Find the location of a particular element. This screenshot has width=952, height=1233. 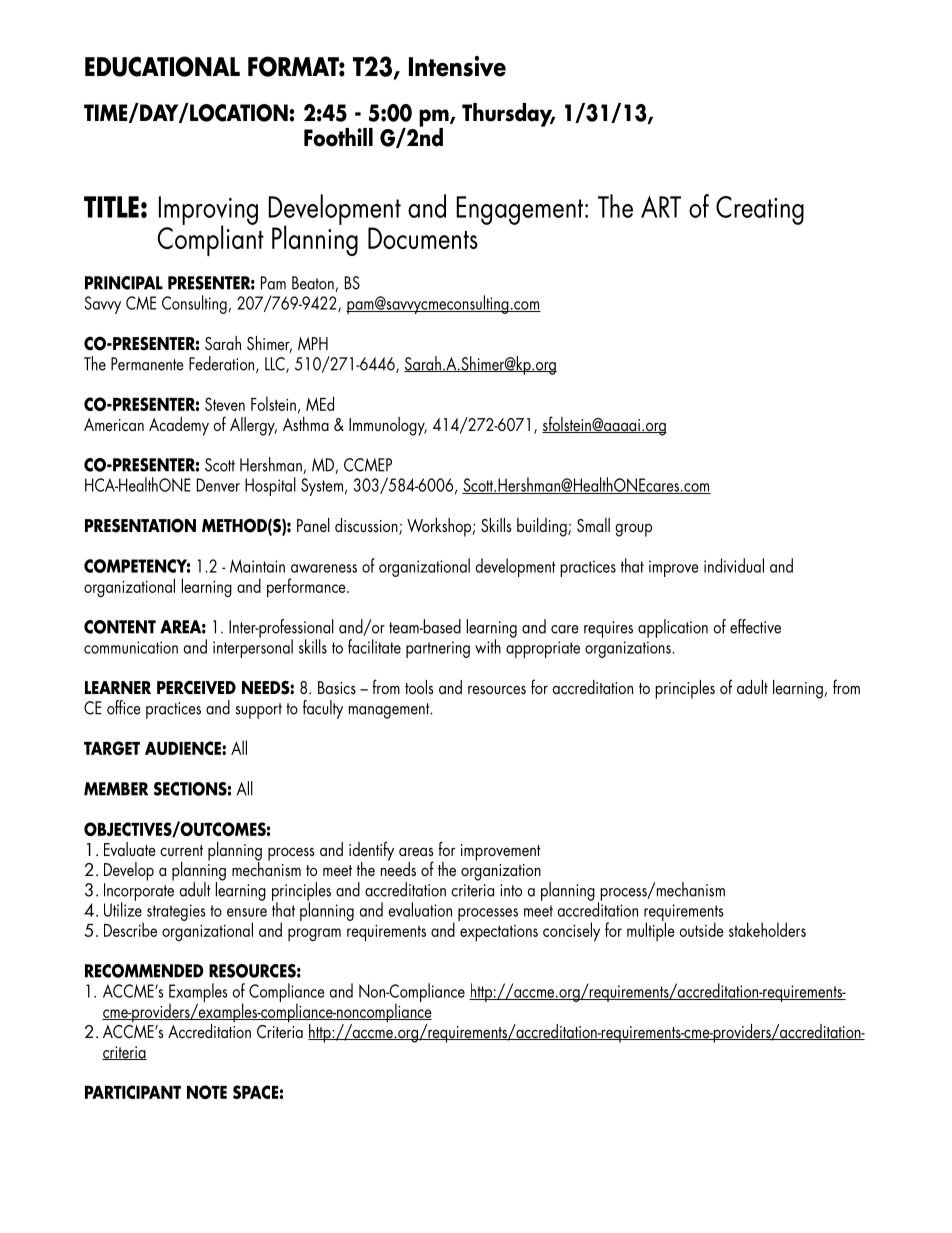

Academy is located at coordinates (179, 426).
